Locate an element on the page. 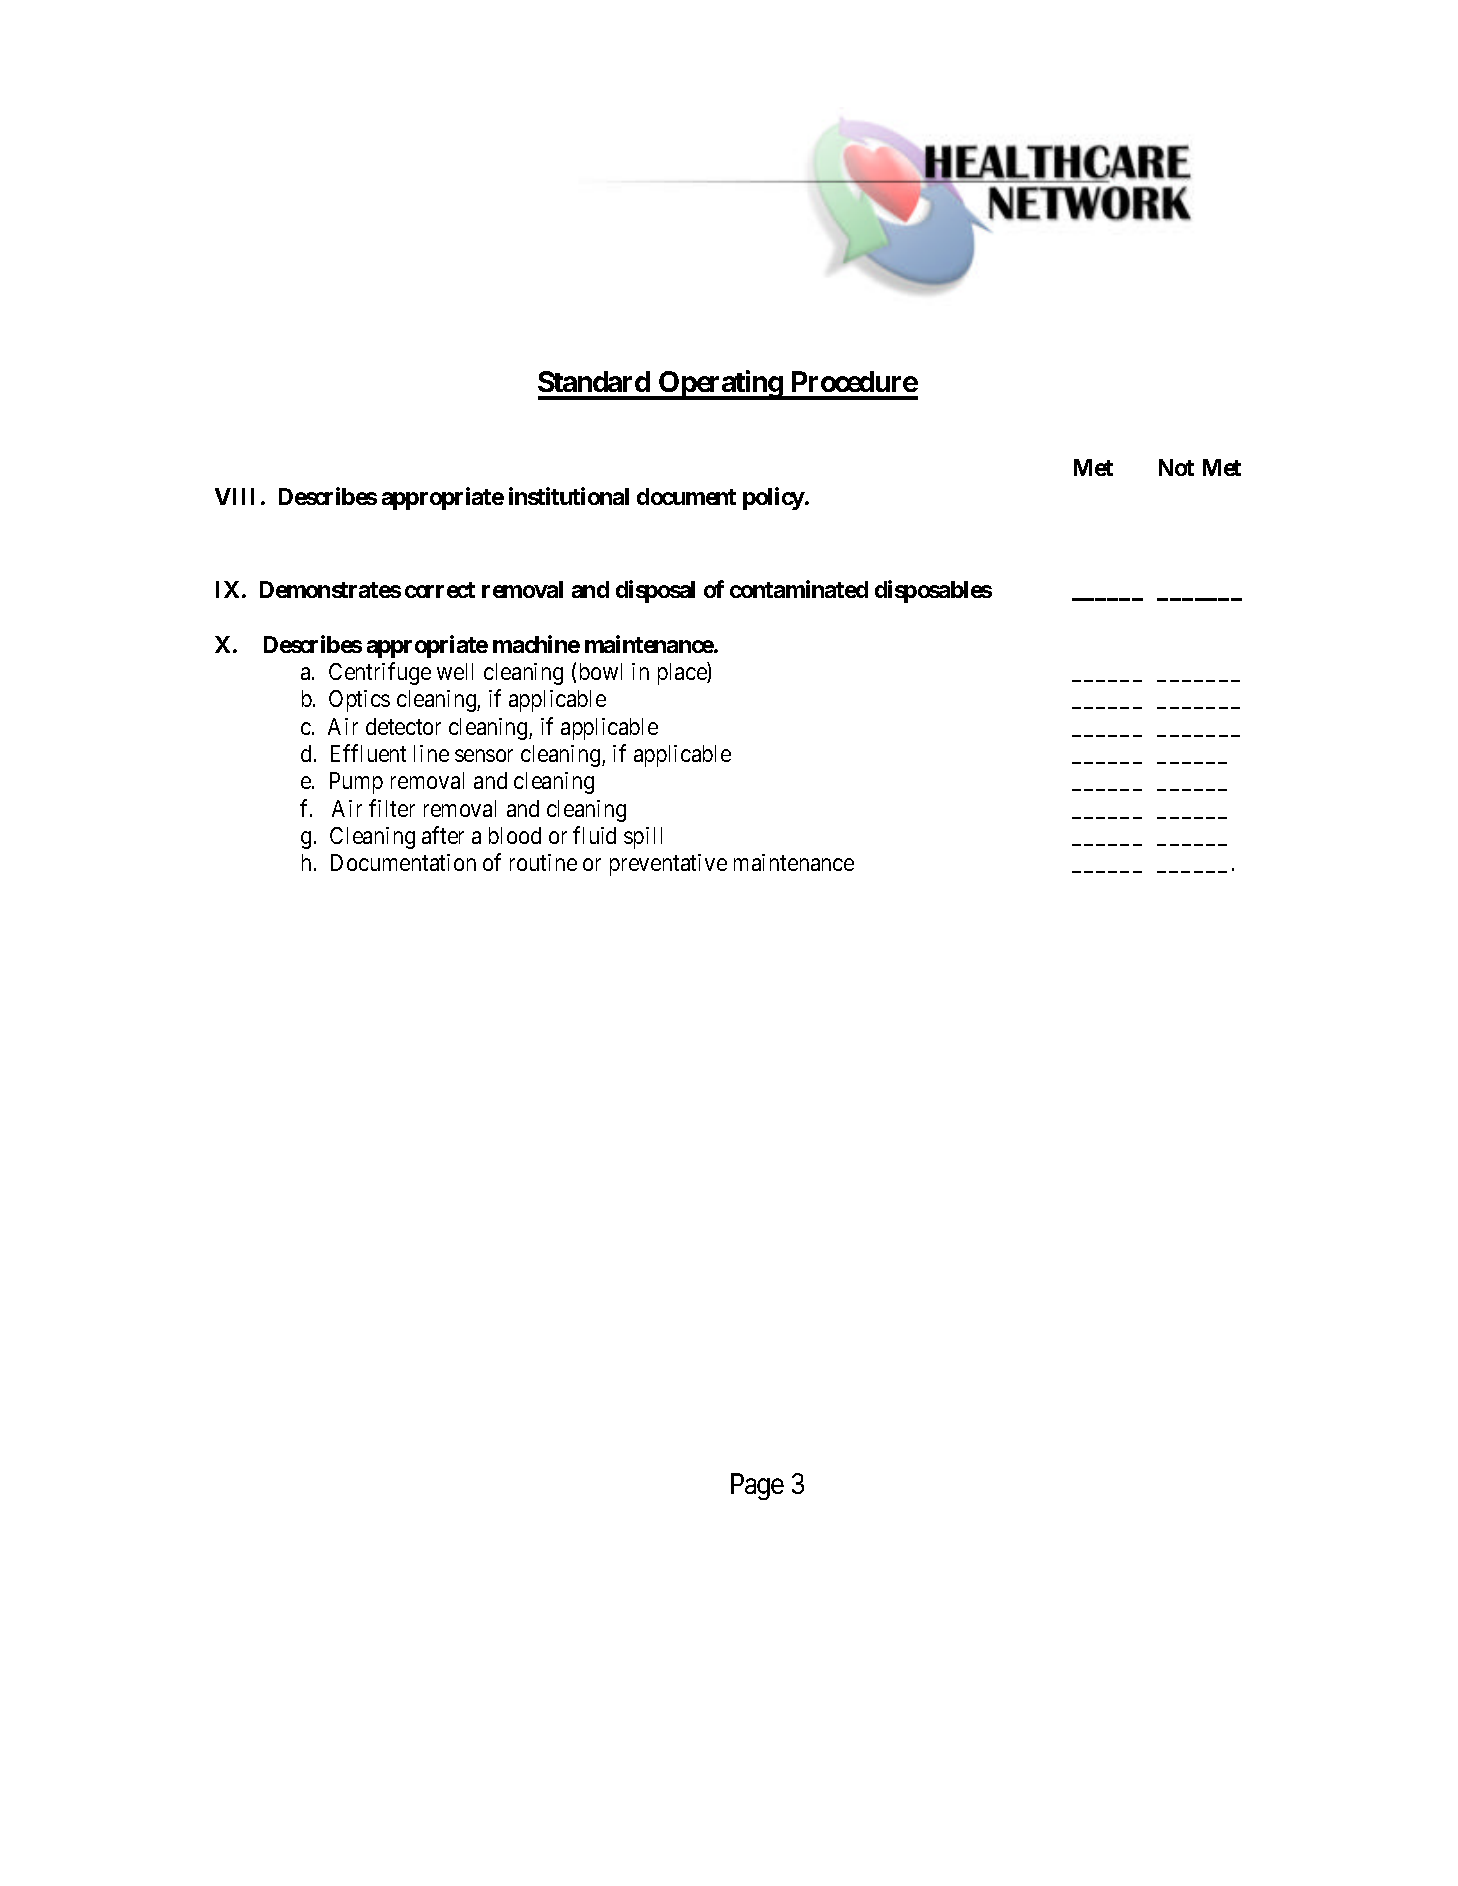  Centrifuge is located at coordinates (380, 673).
